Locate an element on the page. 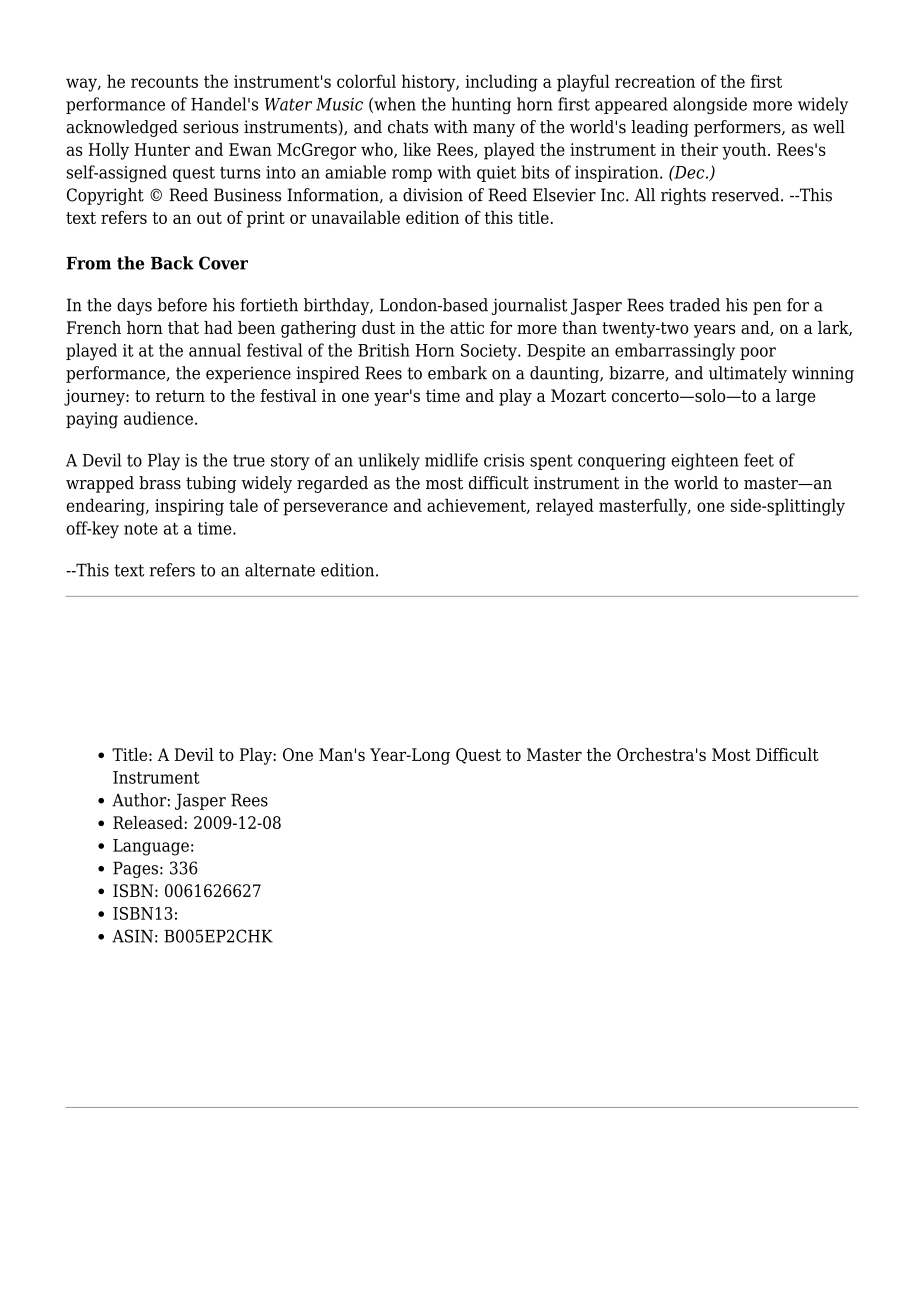  performers is located at coordinates (738, 128).
